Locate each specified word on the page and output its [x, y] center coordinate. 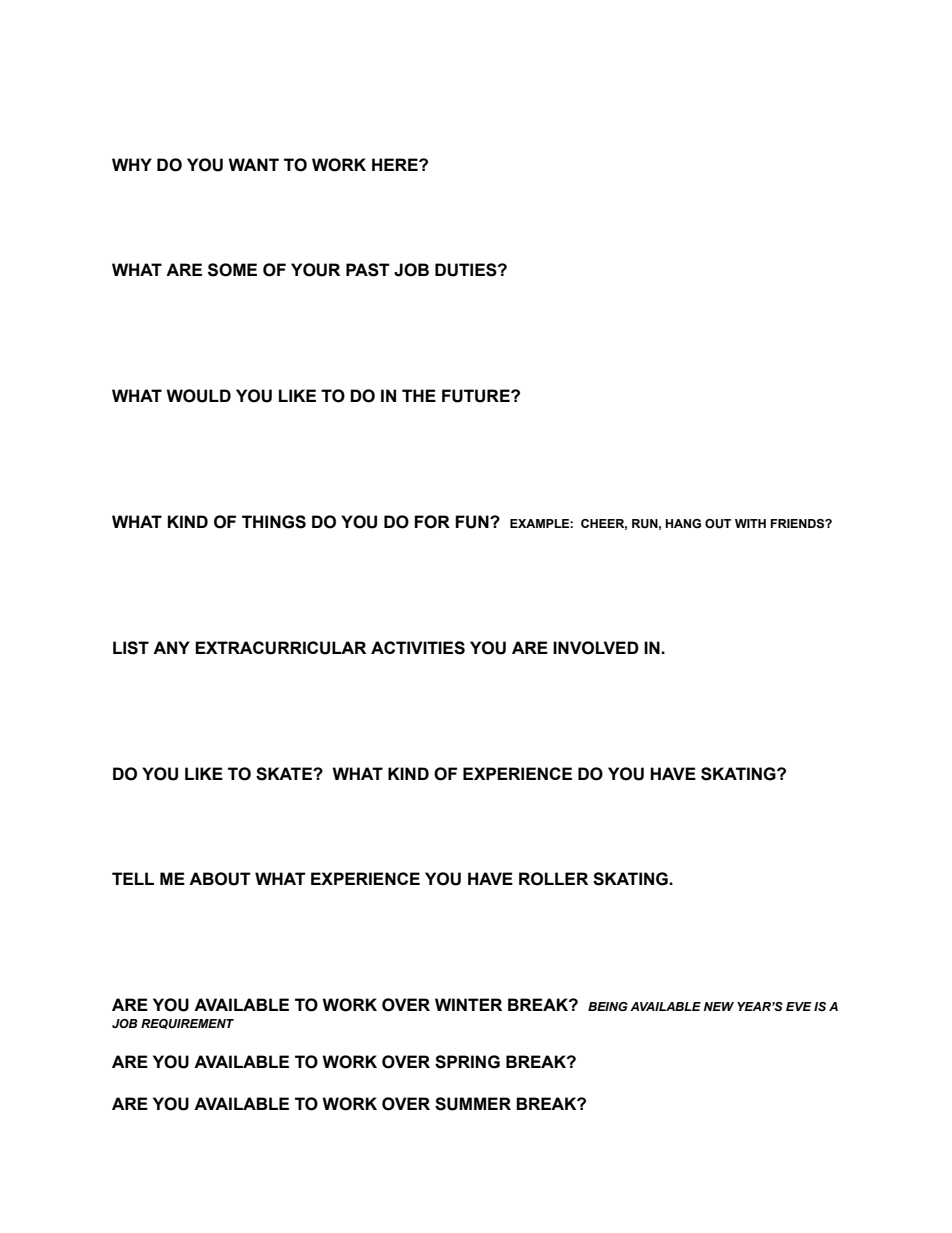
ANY [171, 647]
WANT [253, 164]
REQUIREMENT [187, 1024]
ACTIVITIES [418, 648]
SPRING [467, 1062]
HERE [396, 164]
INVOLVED [596, 648]
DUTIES [467, 270]
